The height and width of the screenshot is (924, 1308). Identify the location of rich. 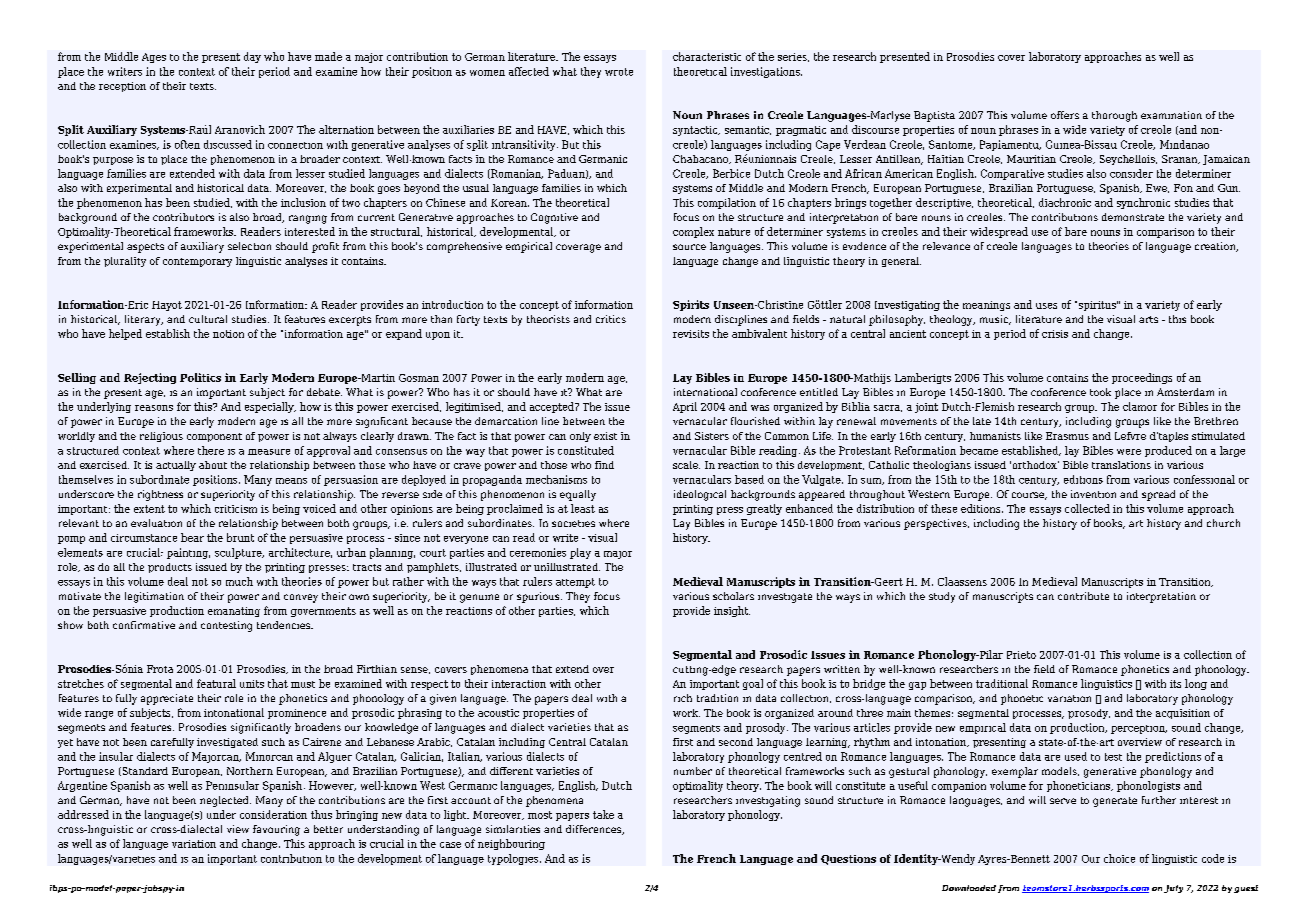
(683, 698).
